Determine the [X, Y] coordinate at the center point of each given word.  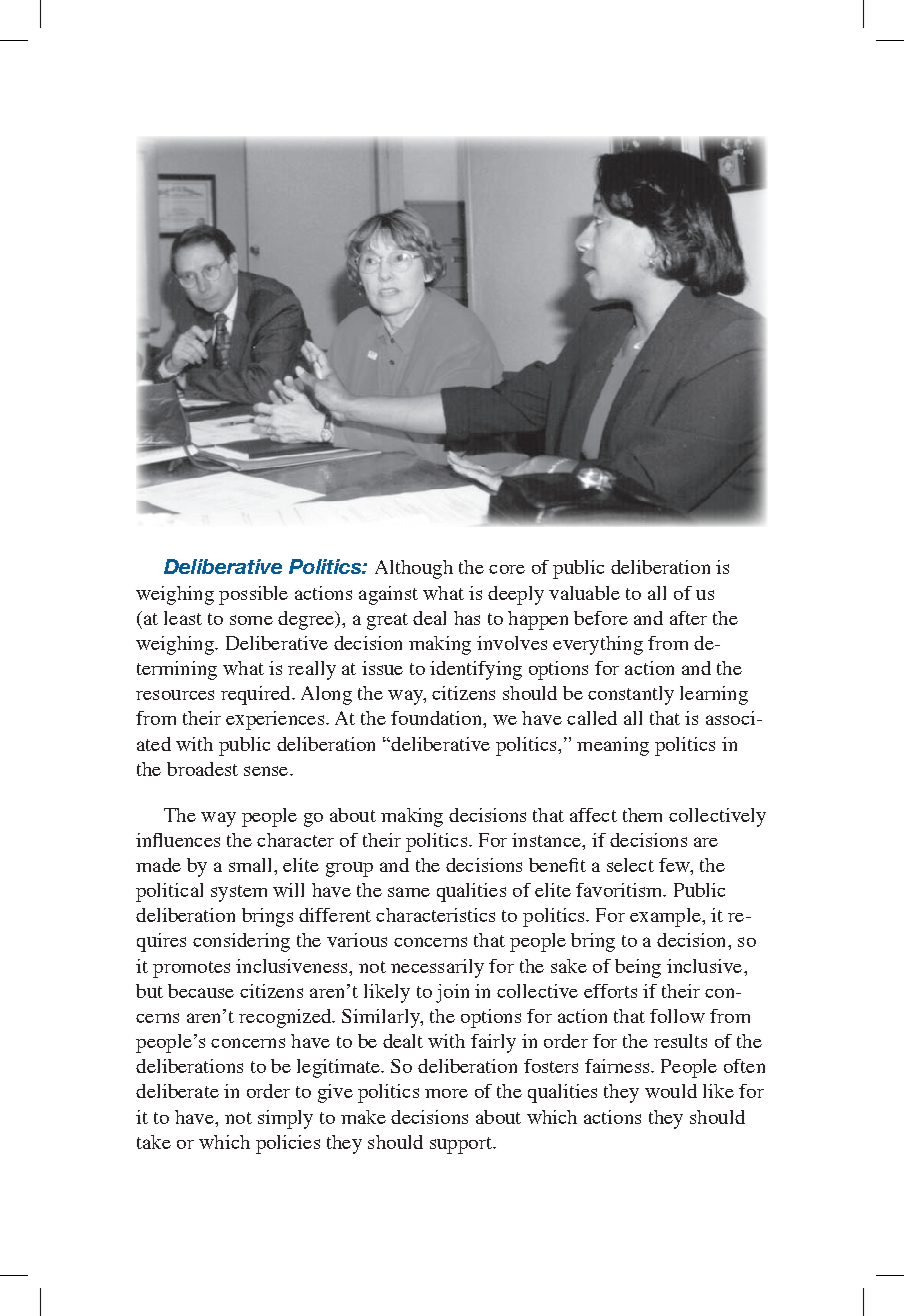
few [675, 866]
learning [714, 695]
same [409, 892]
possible [253, 595]
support [462, 1145]
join [452, 993]
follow [677, 1016]
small [252, 865]
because [201, 991]
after [688, 618]
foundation [437, 718]
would [671, 1091]
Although [414, 569]
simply [285, 1119]
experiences [276, 720]
